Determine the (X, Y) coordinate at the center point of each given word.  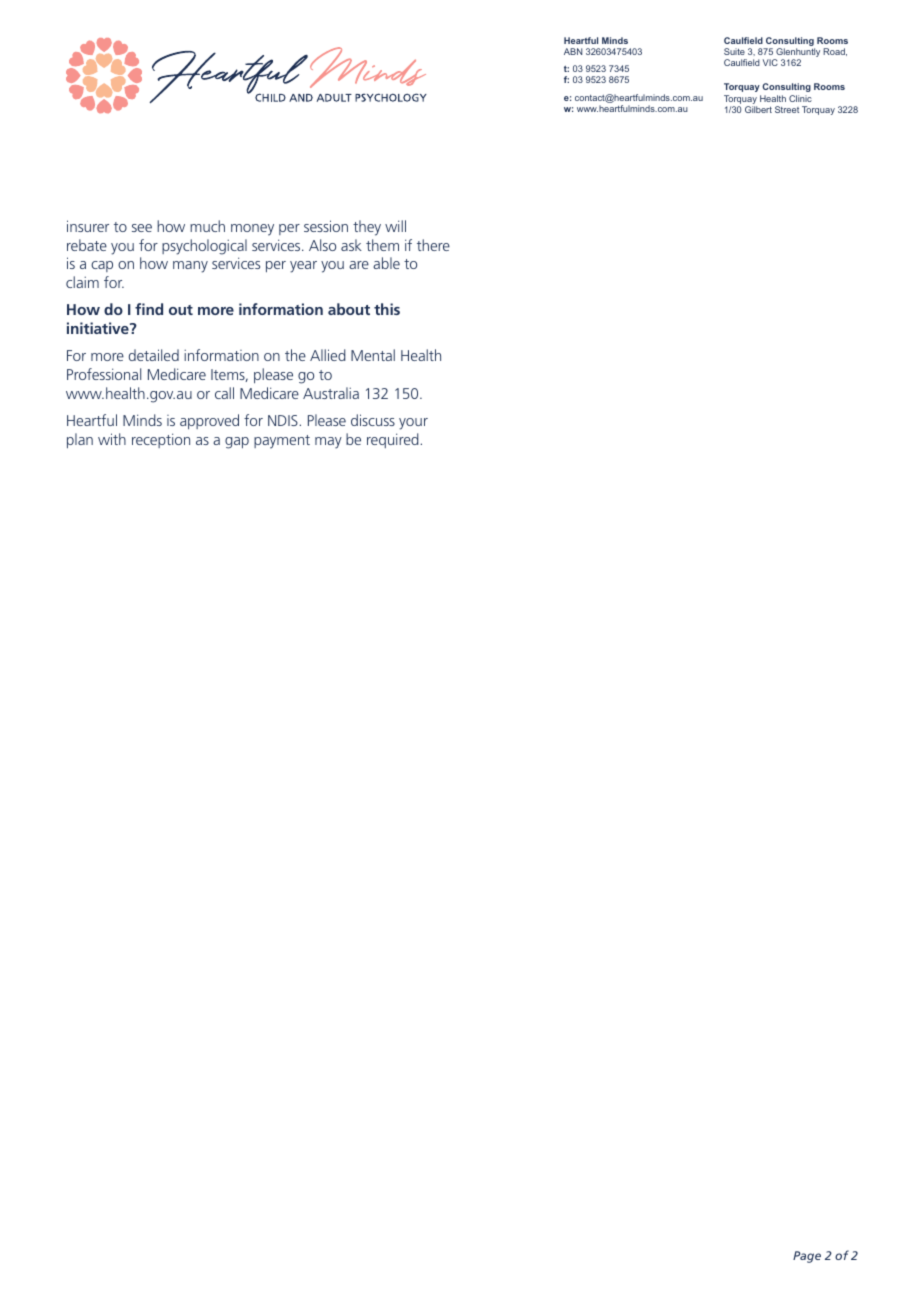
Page (807, 1257)
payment (282, 442)
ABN (573, 51)
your (413, 424)
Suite (734, 51)
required (393, 440)
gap (237, 443)
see (142, 228)
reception (161, 440)
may (328, 443)
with (112, 439)
